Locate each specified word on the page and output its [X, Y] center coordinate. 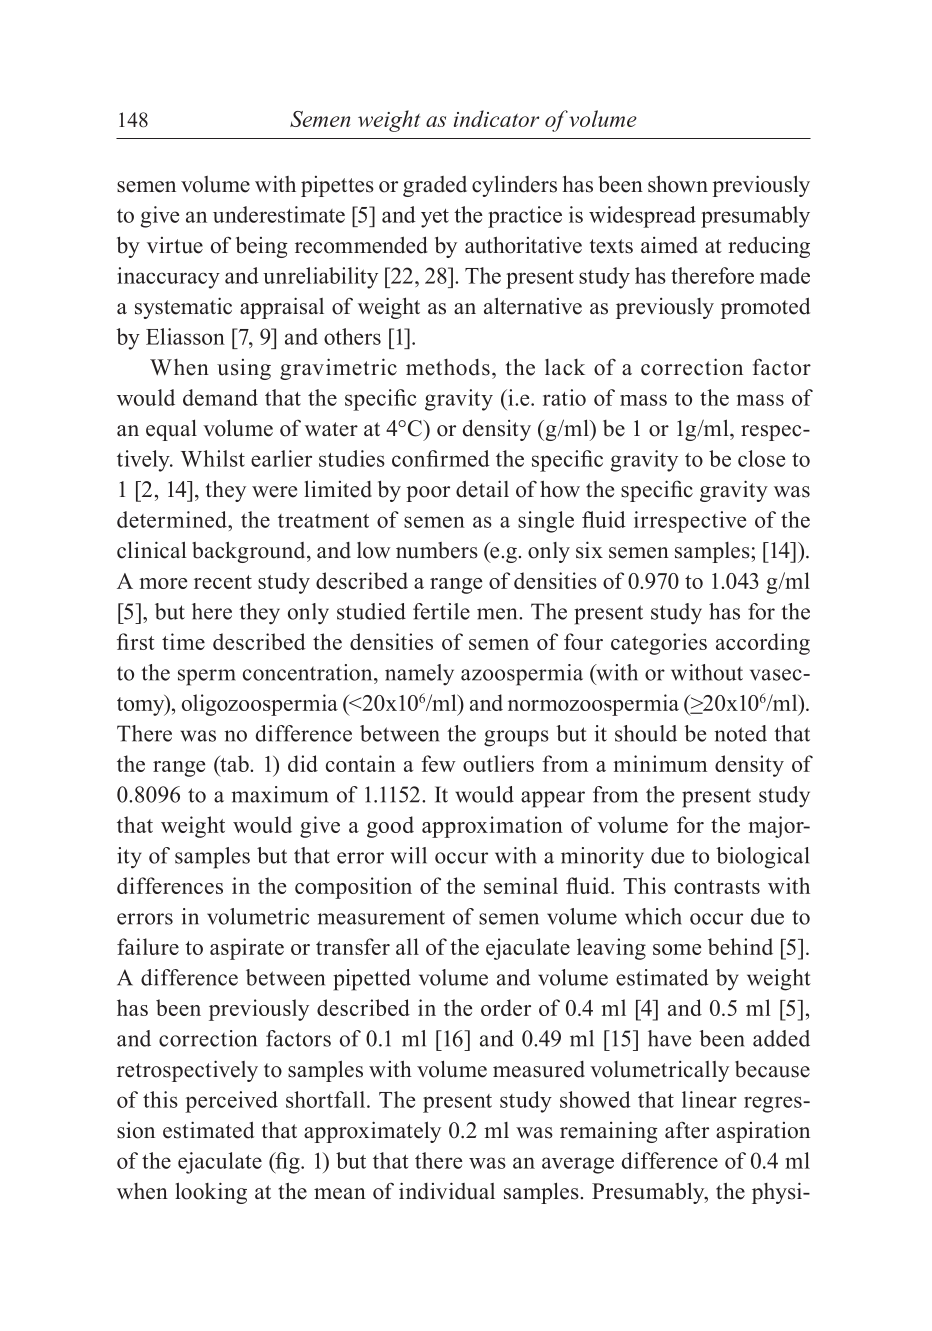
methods [448, 367]
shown [678, 184]
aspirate [247, 949]
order [506, 1007]
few [438, 763]
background [250, 552]
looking [211, 1193]
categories [659, 644]
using [244, 369]
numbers [437, 550]
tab [234, 763]
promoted [765, 308]
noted [740, 733]
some [677, 949]
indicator [496, 118]
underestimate [279, 214]
